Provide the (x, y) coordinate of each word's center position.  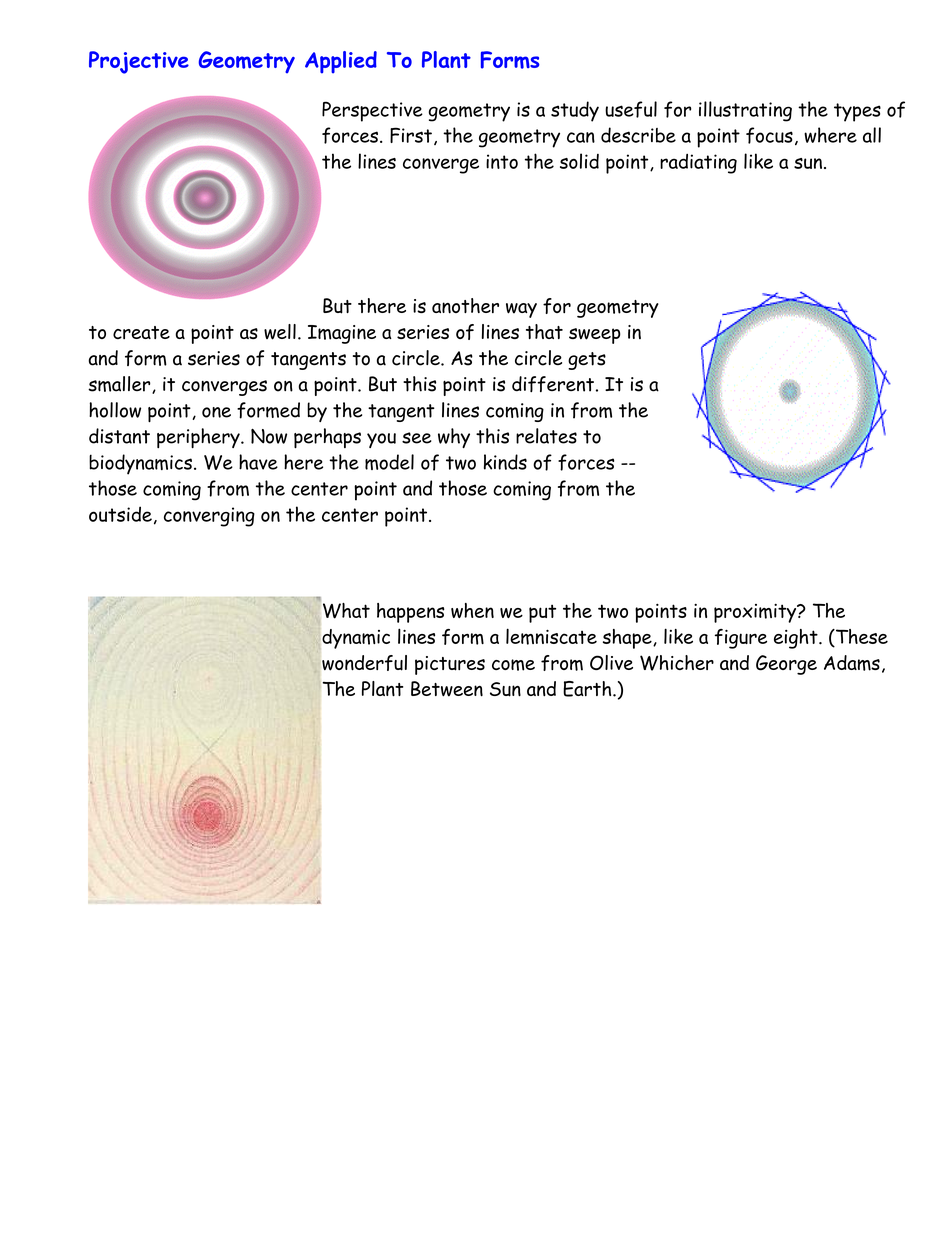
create (141, 332)
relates (546, 436)
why (454, 438)
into (502, 161)
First (411, 135)
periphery (199, 438)
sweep (595, 336)
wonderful (364, 663)
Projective (139, 62)
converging (209, 517)
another (465, 306)
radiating (698, 164)
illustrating (745, 111)
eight (797, 639)
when (472, 610)
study (575, 111)
